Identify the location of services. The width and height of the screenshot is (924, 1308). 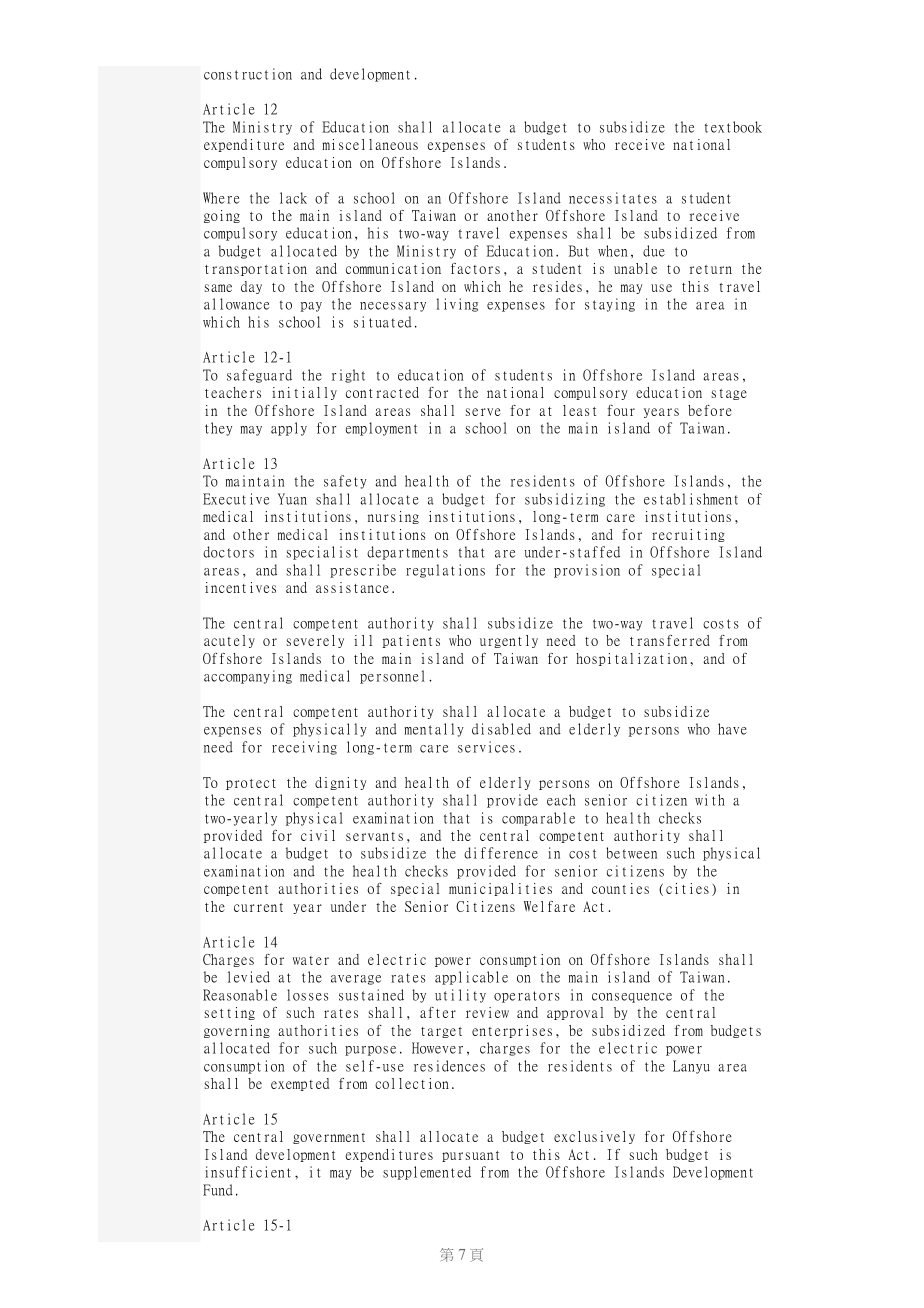
(486, 747).
